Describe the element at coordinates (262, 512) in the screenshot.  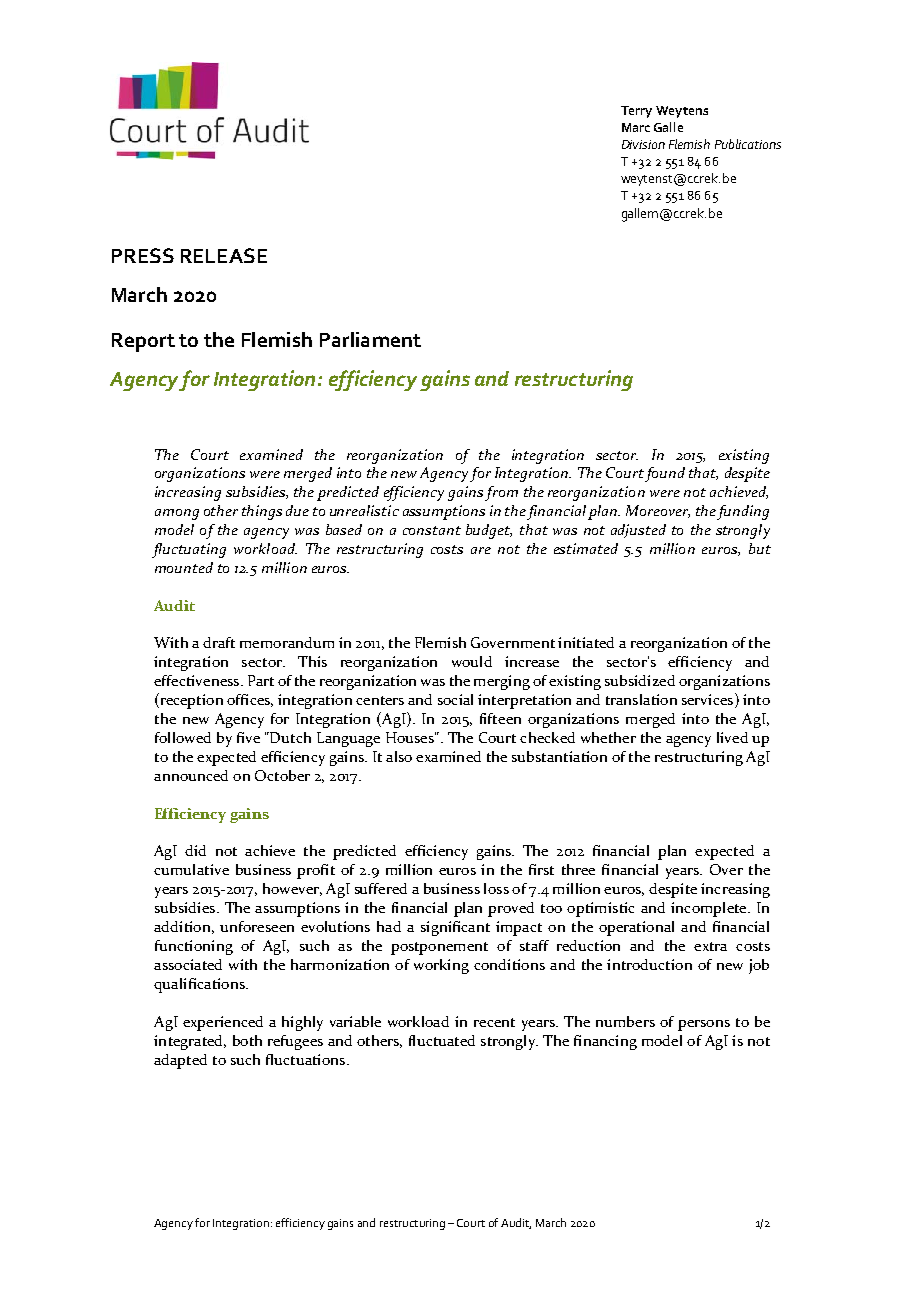
I see `things` at that location.
